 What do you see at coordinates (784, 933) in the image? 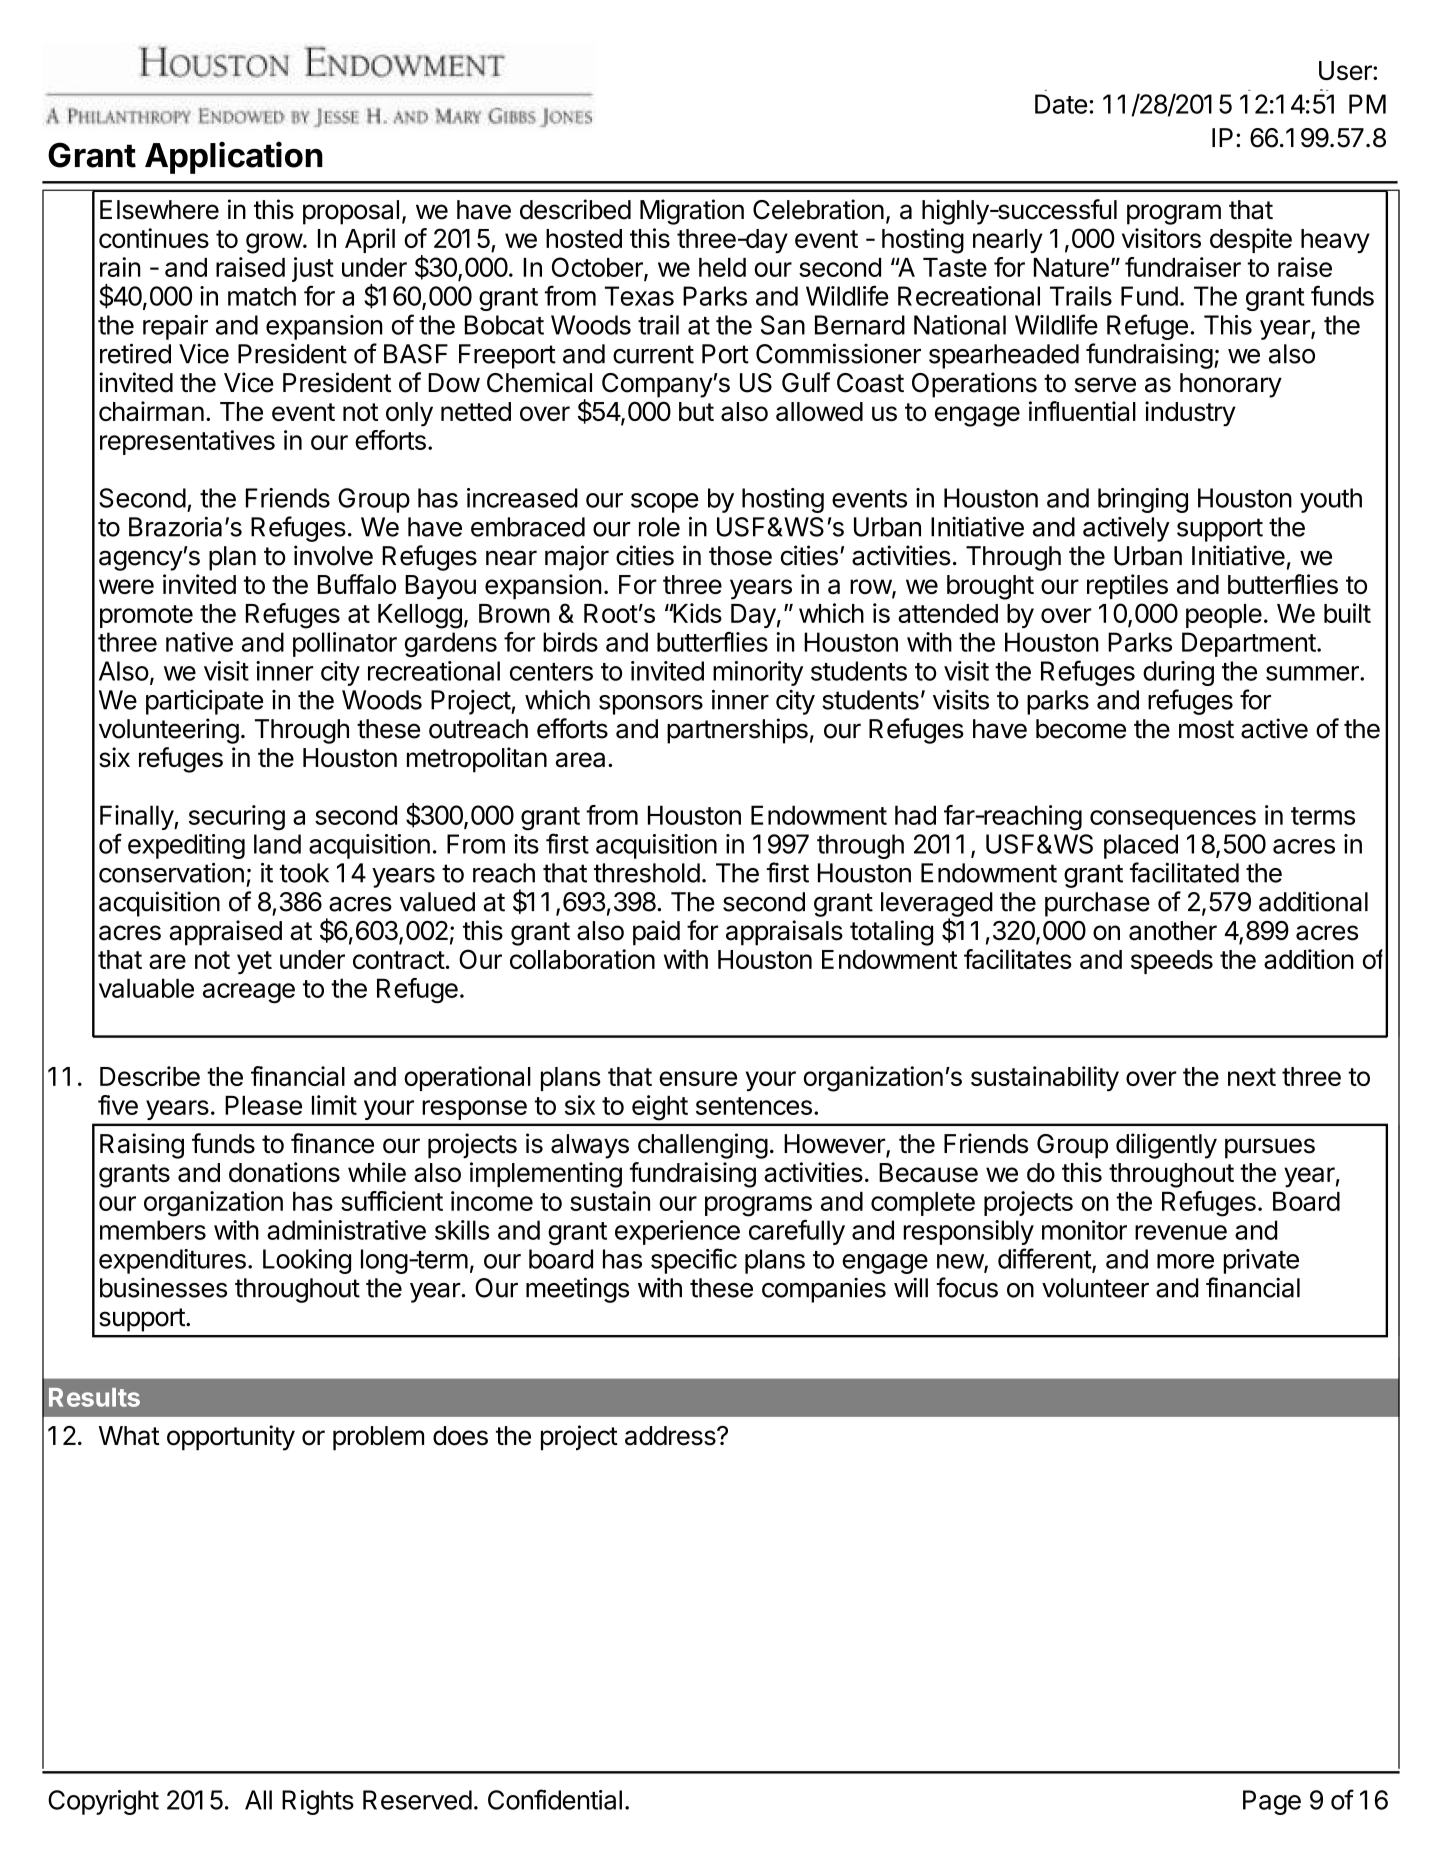
I see `appraisals` at bounding box center [784, 933].
